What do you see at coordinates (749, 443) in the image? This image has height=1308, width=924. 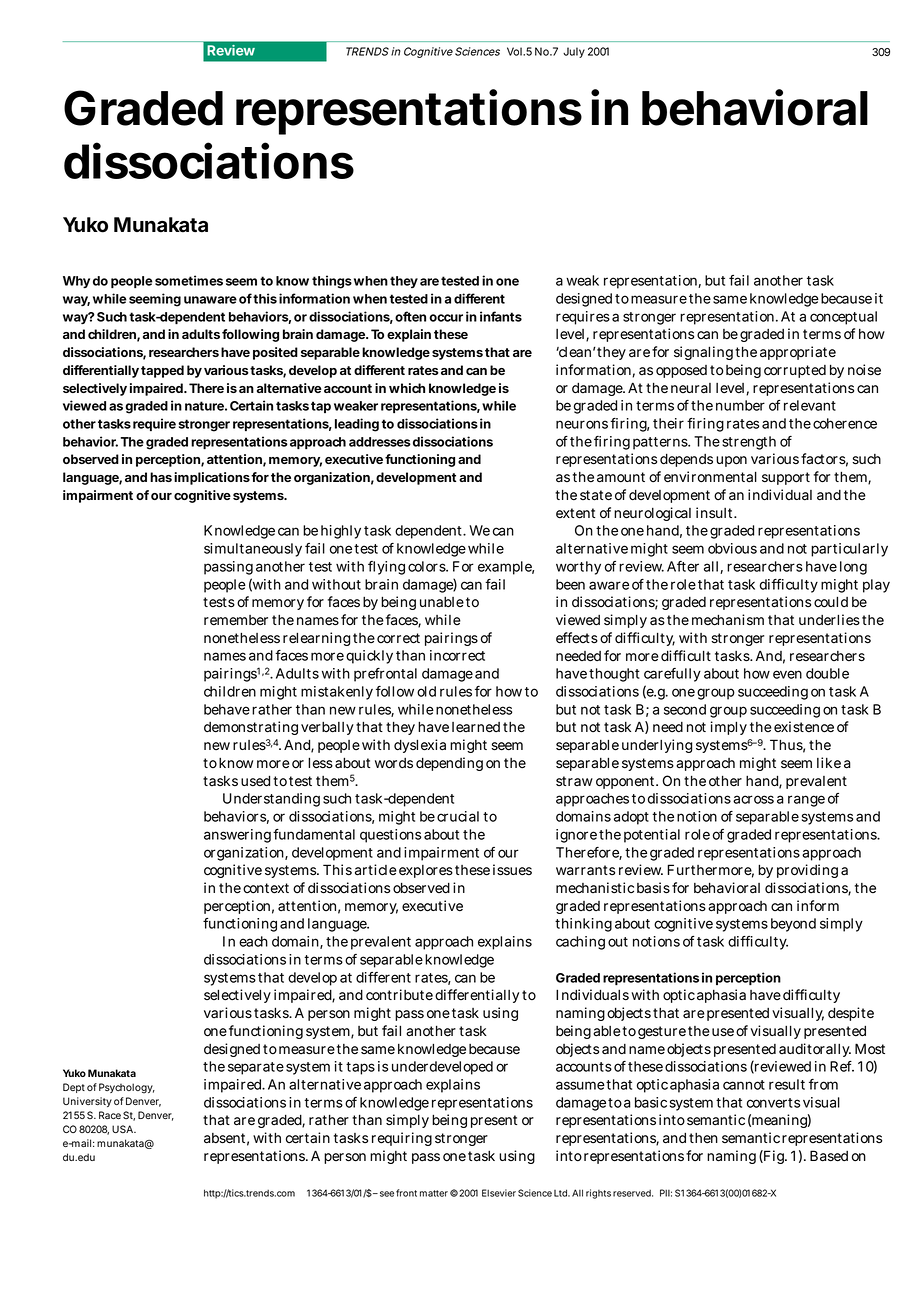 I see `strength` at bounding box center [749, 443].
